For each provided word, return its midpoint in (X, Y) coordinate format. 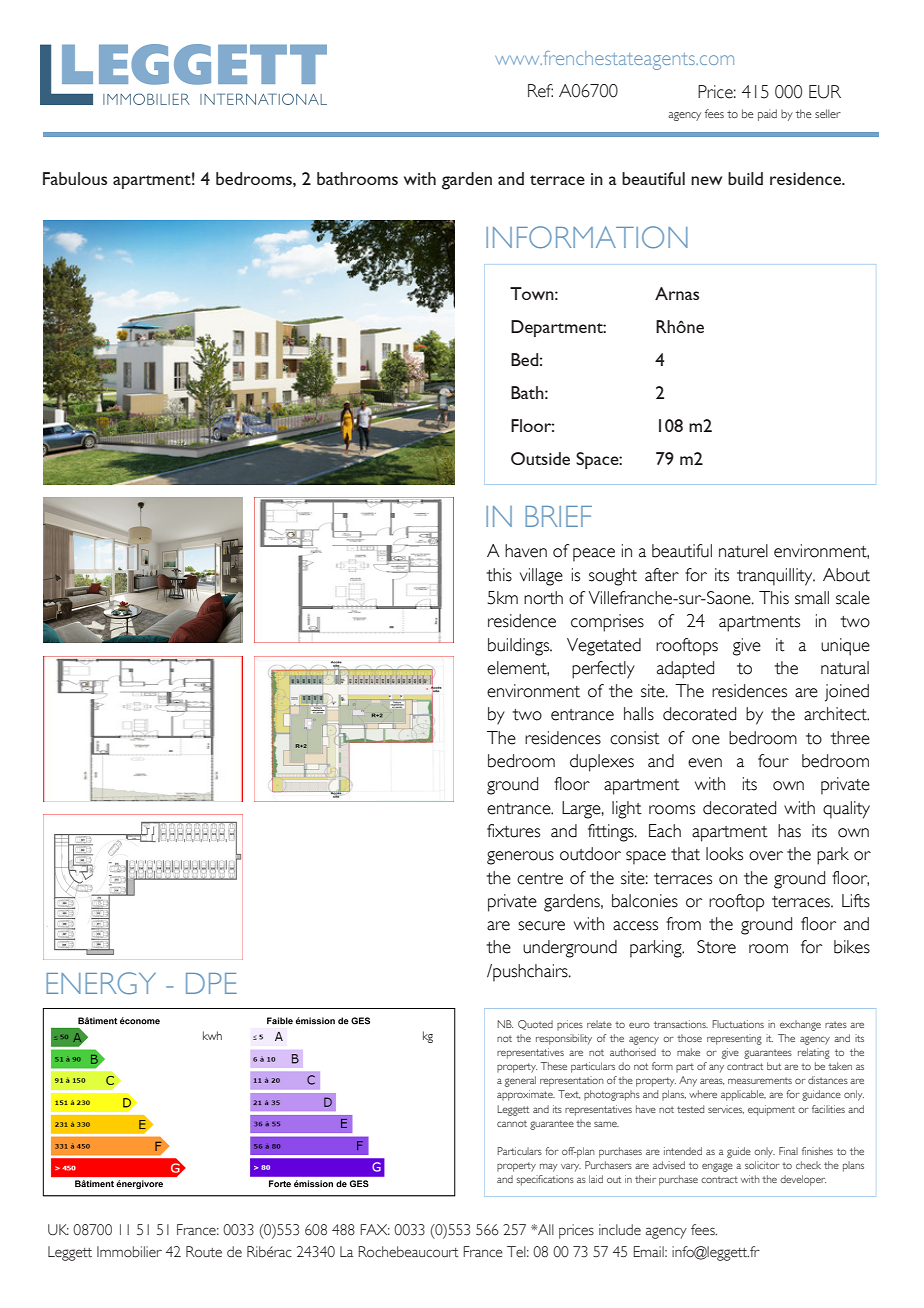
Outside (540, 458)
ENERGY (101, 983)
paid (767, 115)
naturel (743, 551)
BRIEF (558, 516)
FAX (375, 1229)
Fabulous (75, 178)
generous (520, 858)
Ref (540, 91)
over (766, 856)
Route (204, 1252)
